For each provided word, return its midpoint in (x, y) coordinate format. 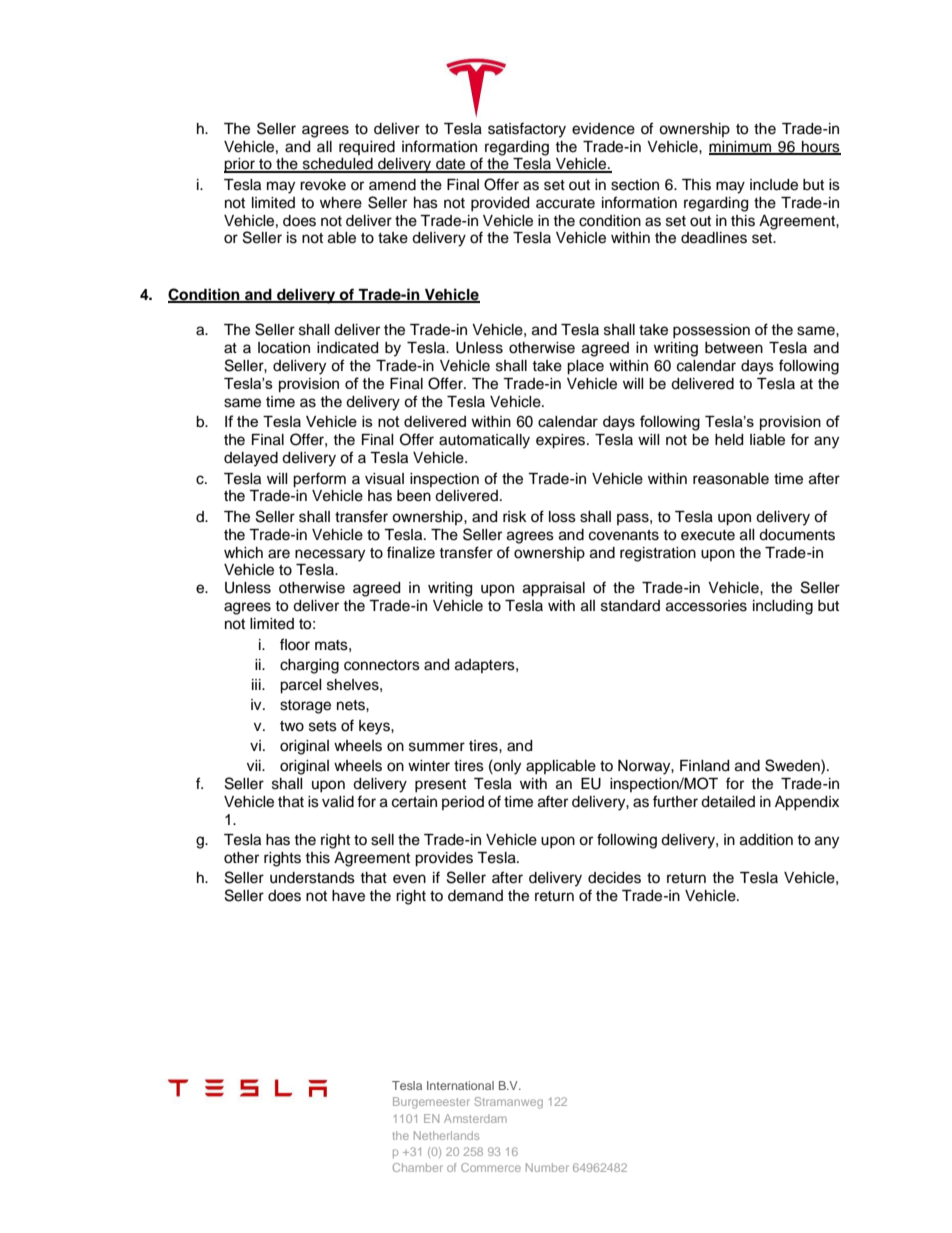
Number (547, 1167)
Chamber (418, 1167)
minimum (741, 147)
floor (295, 644)
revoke (323, 185)
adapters (486, 666)
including (783, 607)
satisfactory (527, 130)
